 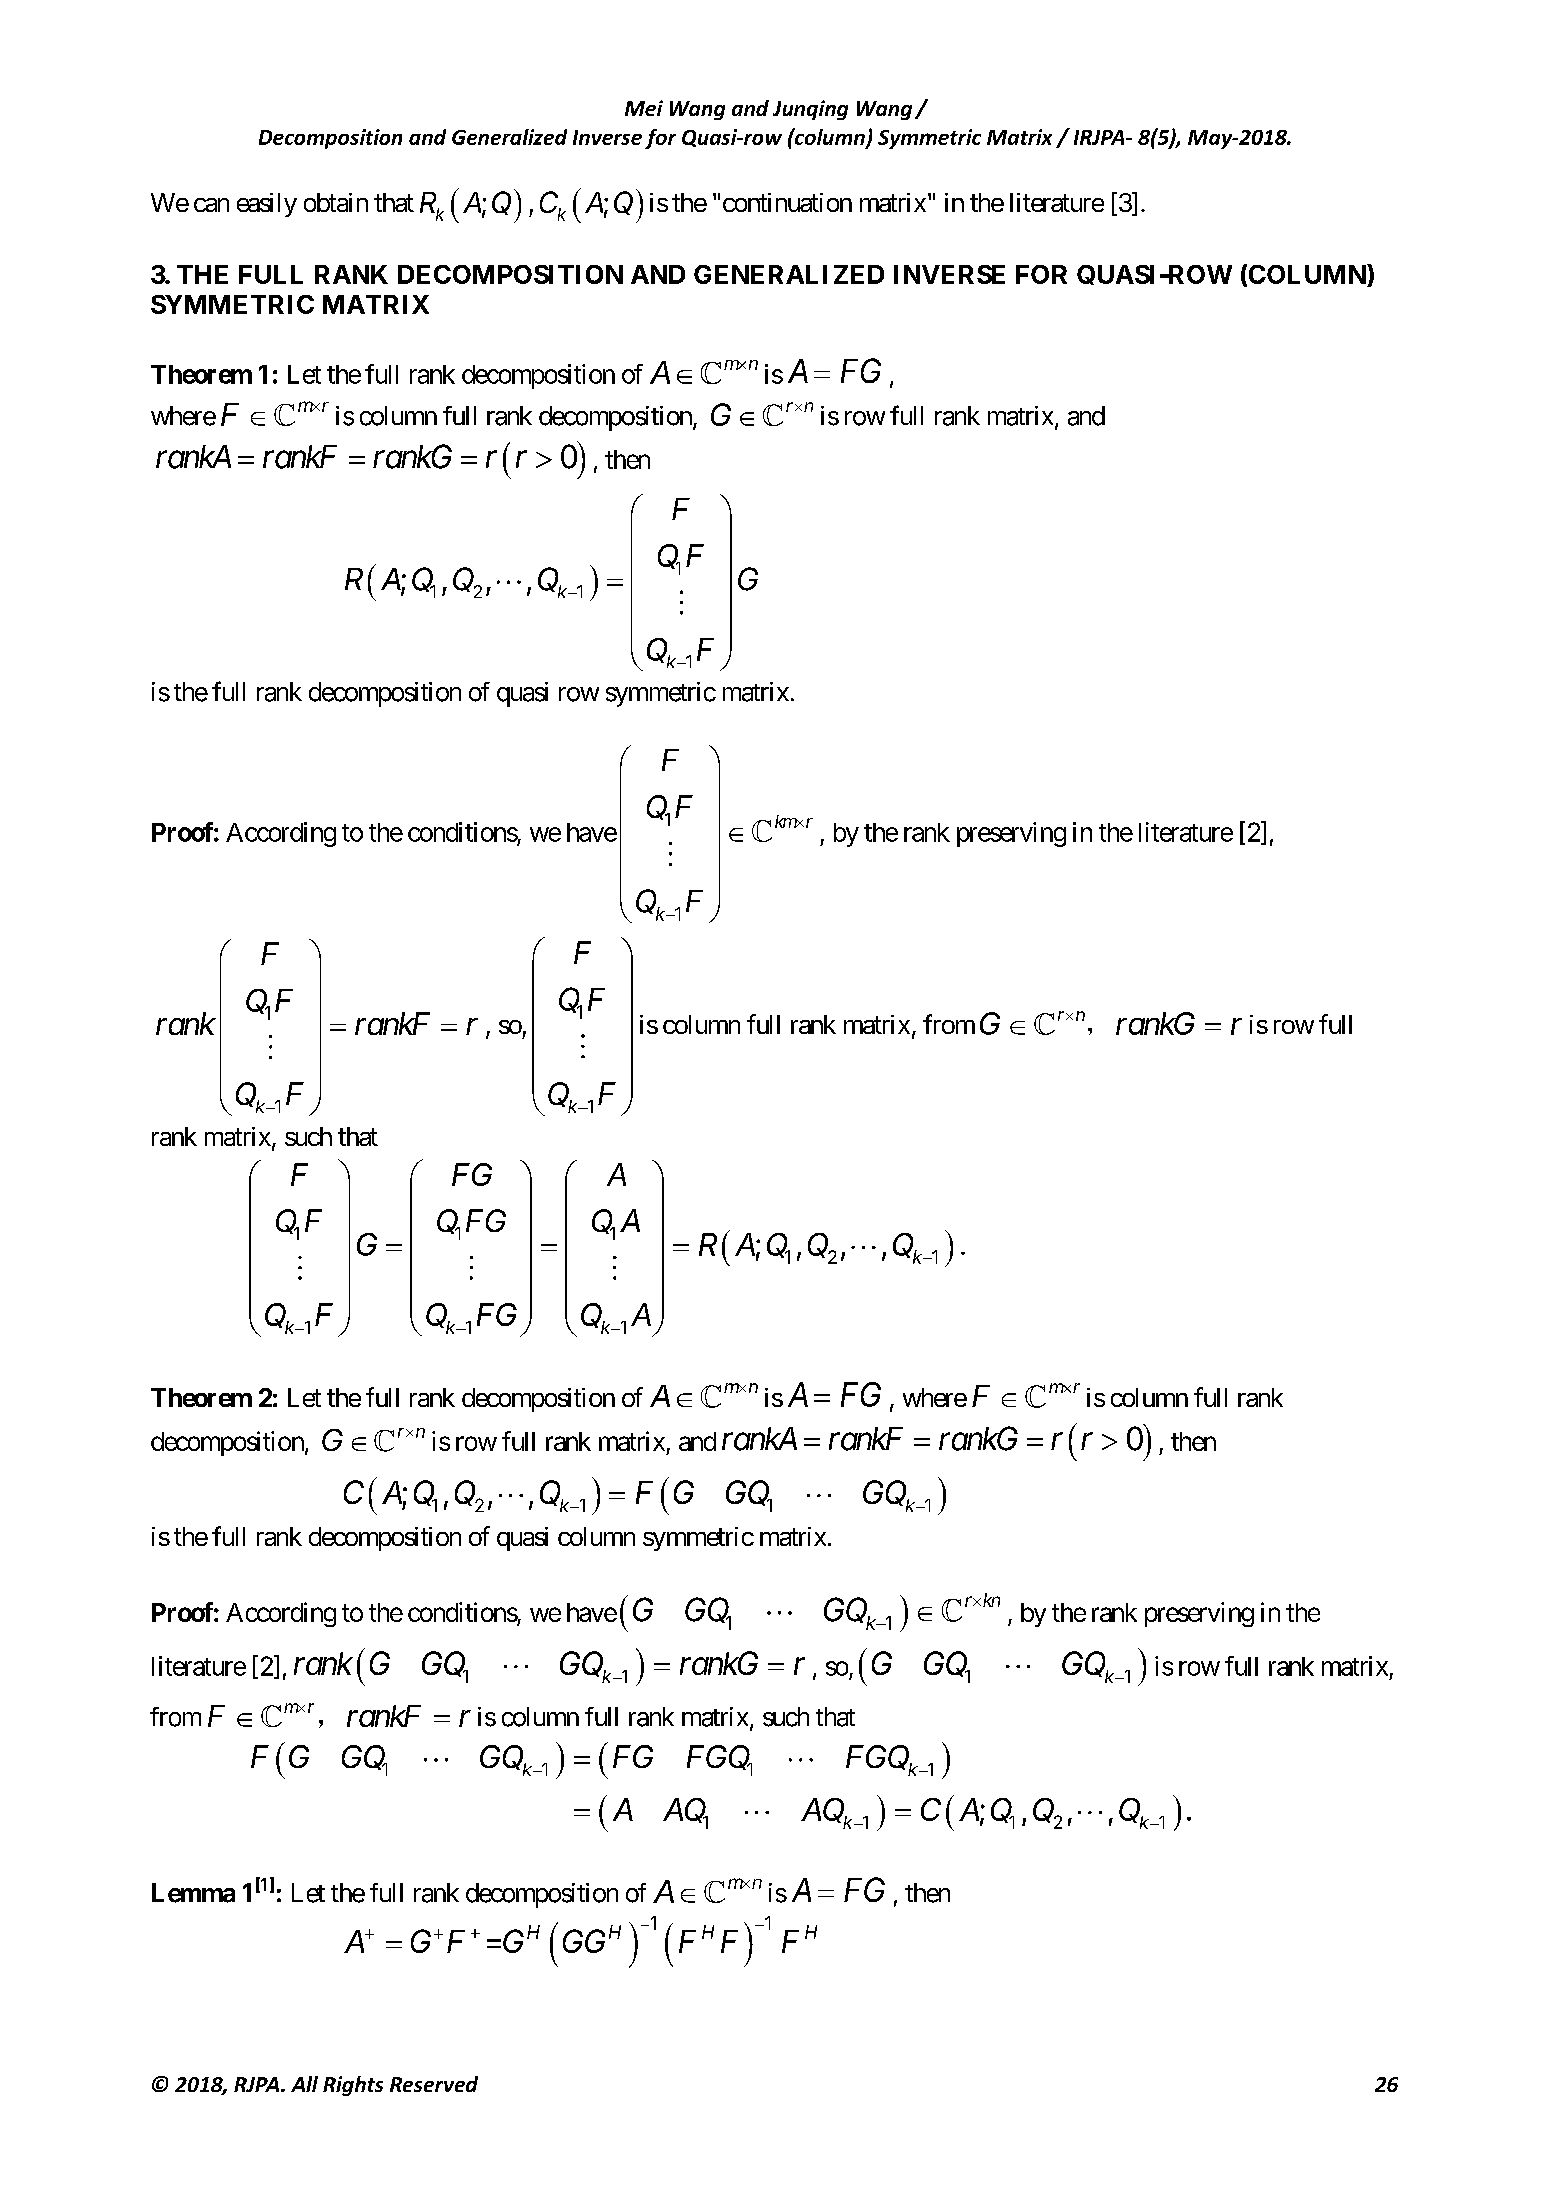 I want to click on Rights, so click(x=353, y=2086).
